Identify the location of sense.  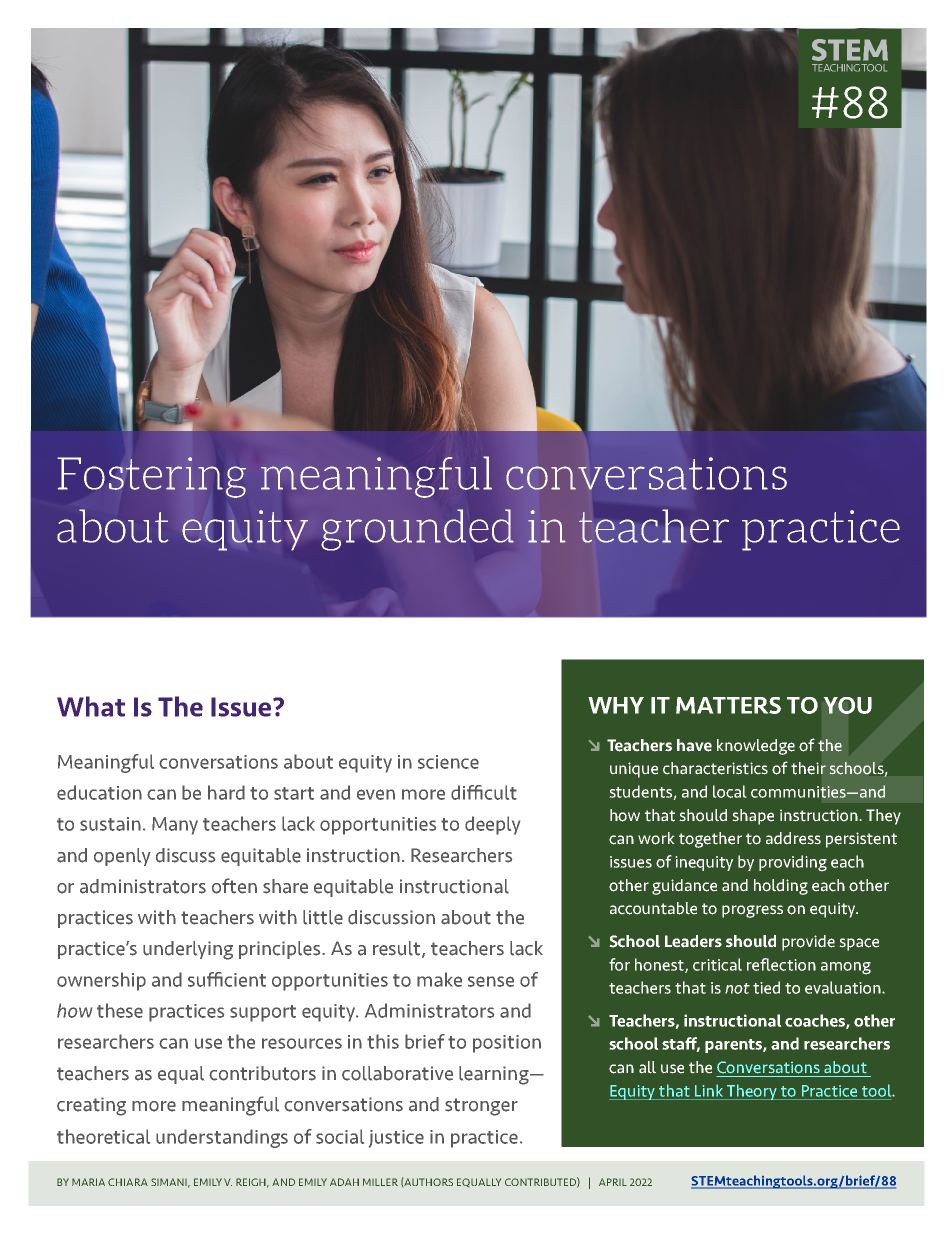
(491, 981).
